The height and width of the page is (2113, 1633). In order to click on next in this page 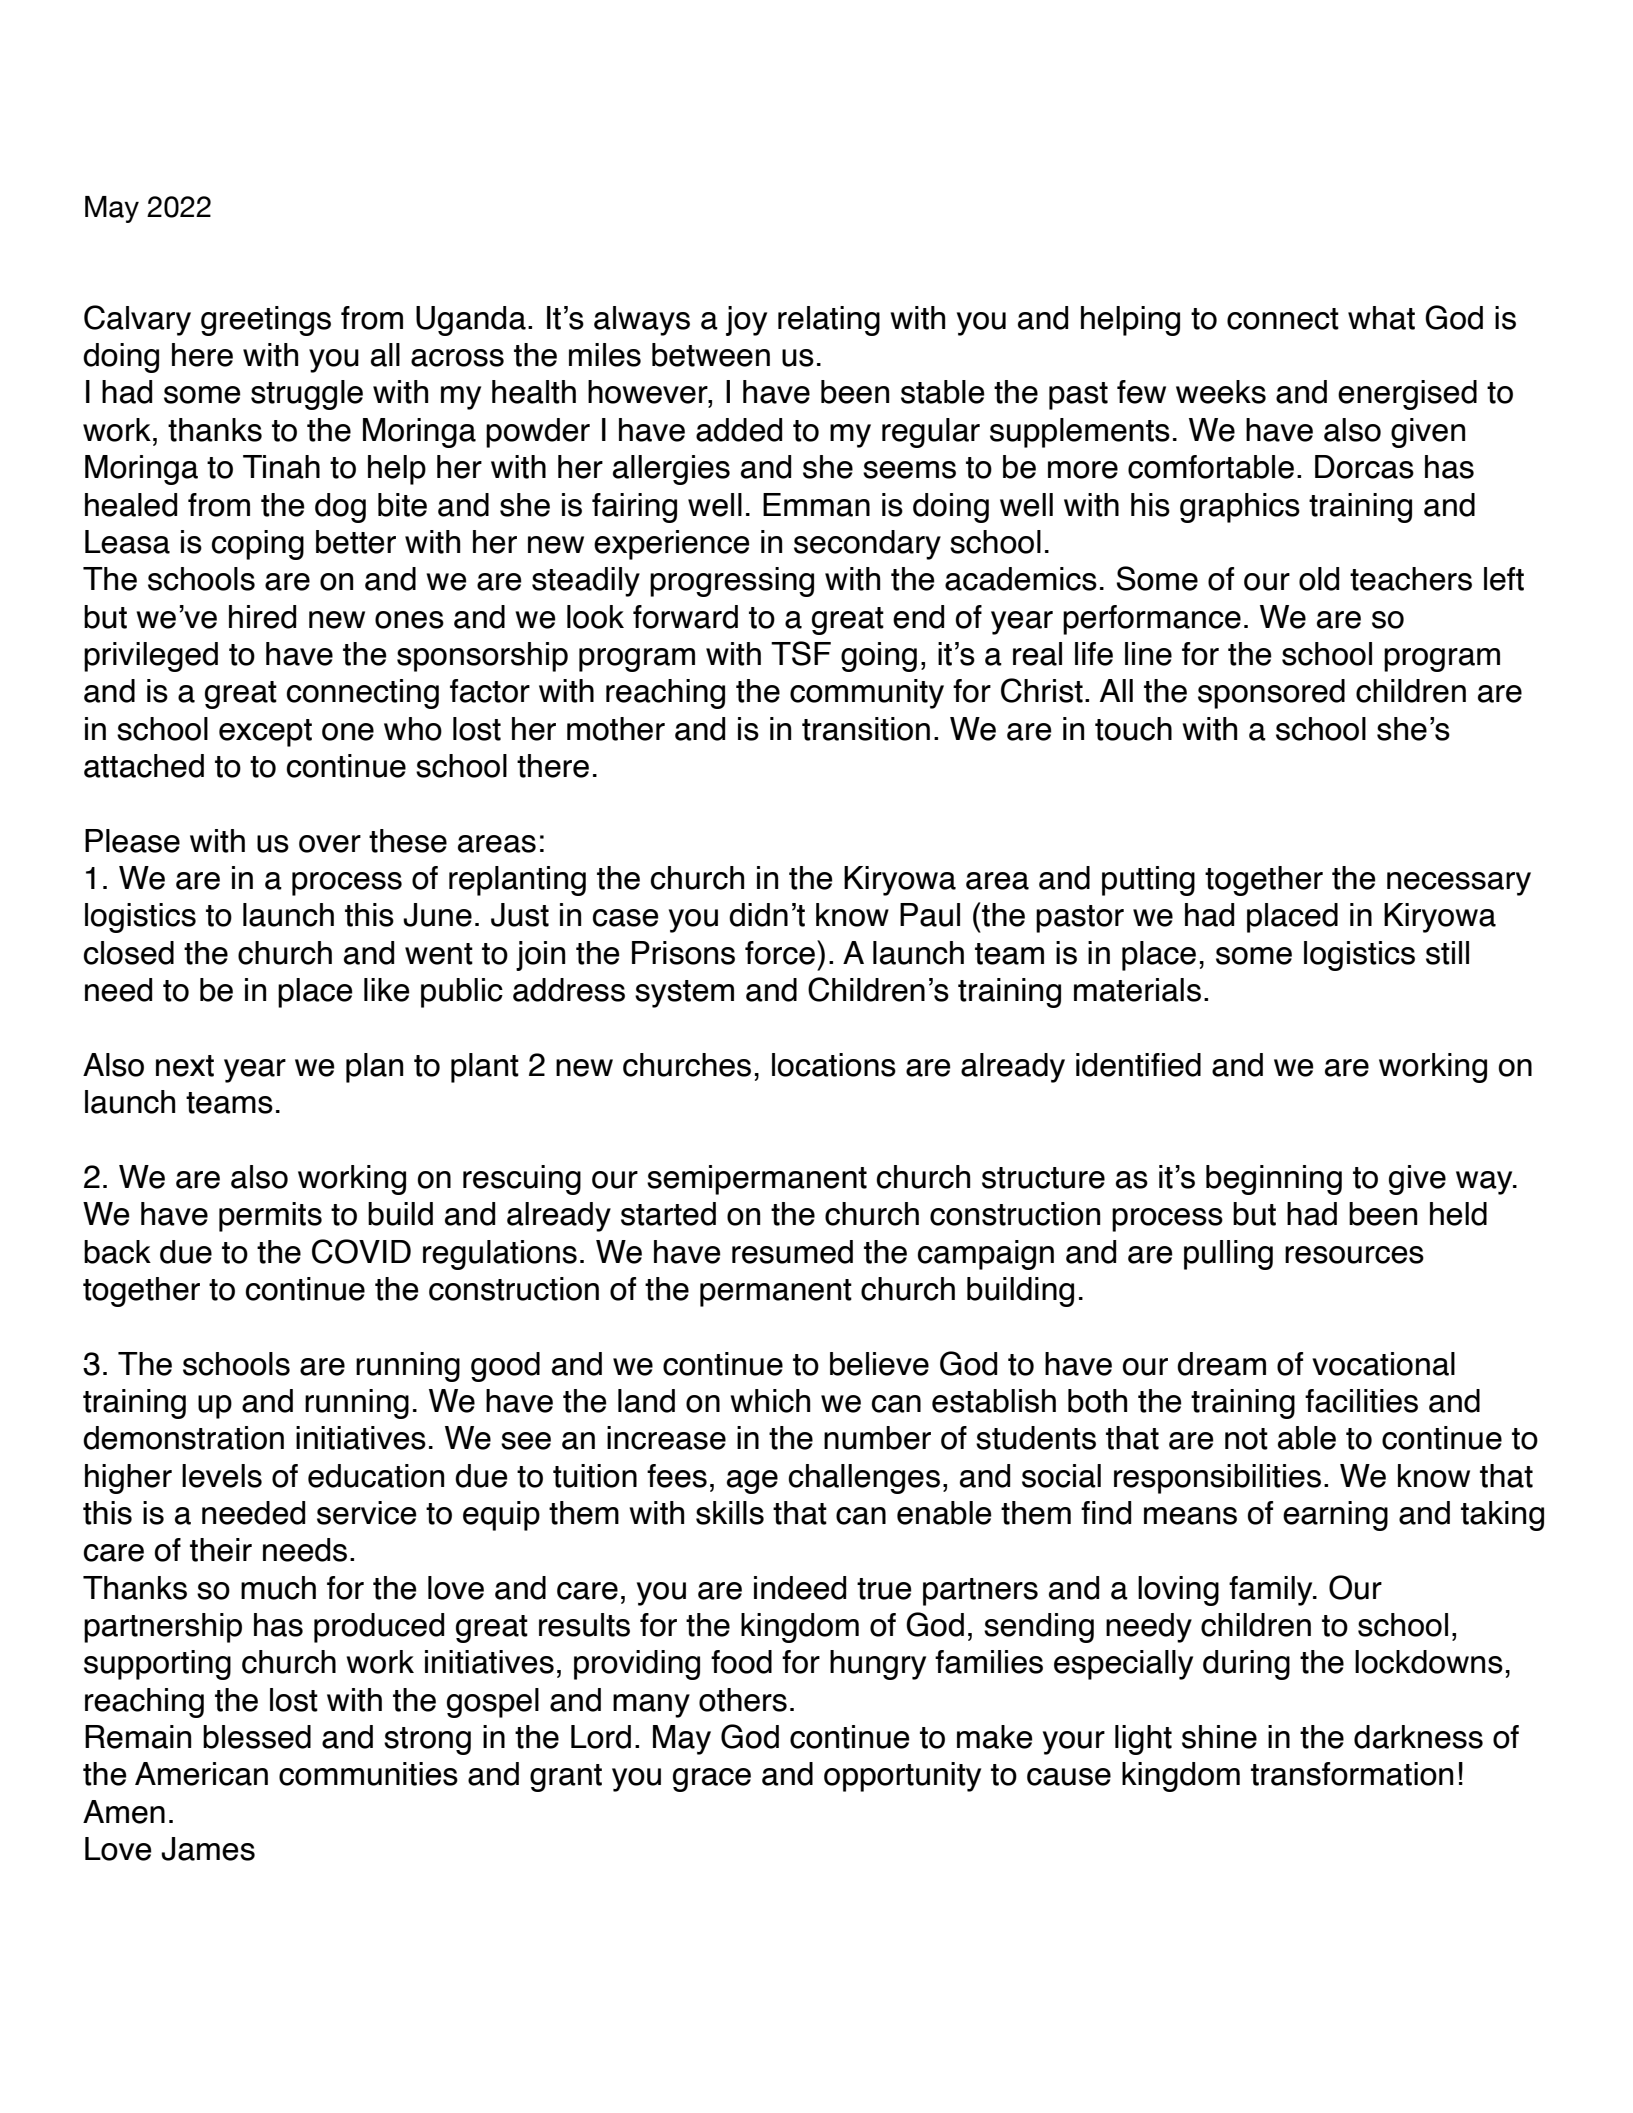, I will do `click(185, 1066)`.
